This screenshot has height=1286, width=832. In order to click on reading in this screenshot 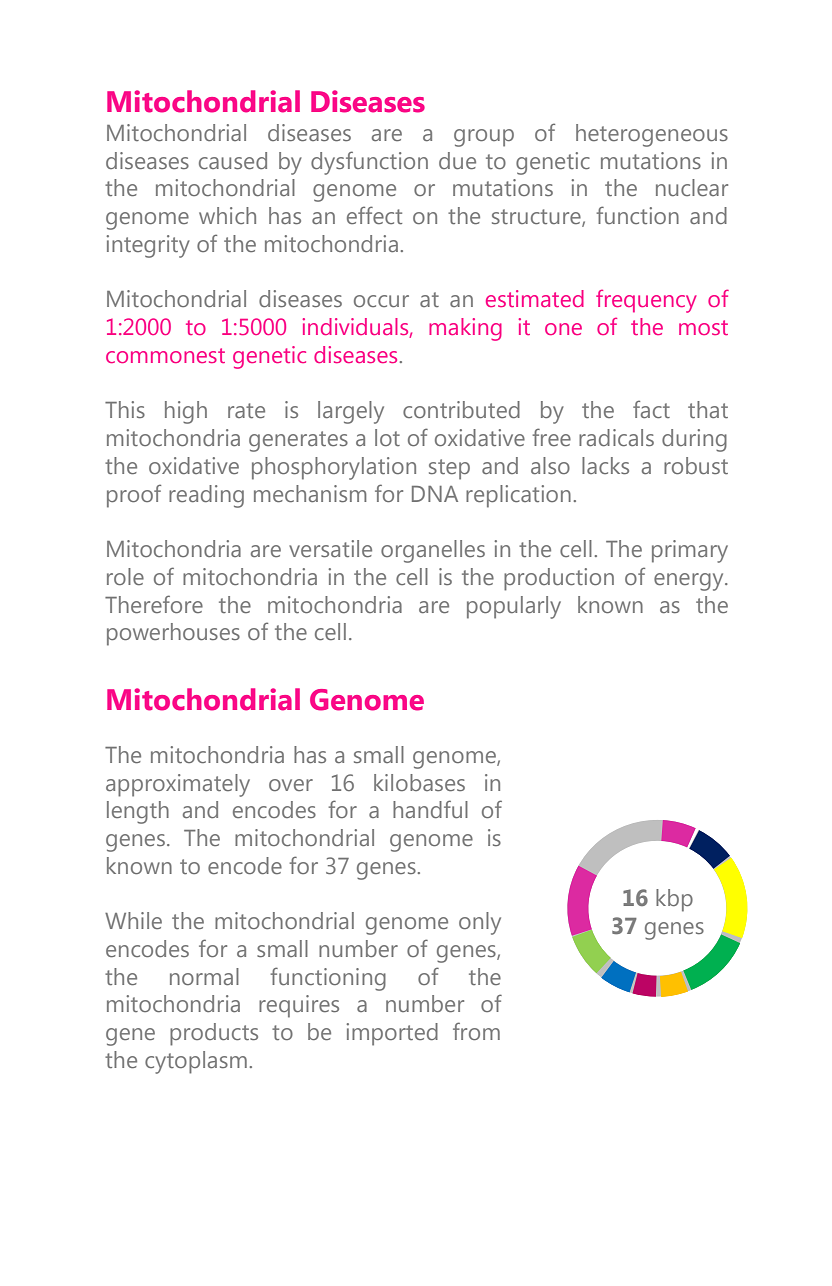, I will do `click(206, 496)`.
